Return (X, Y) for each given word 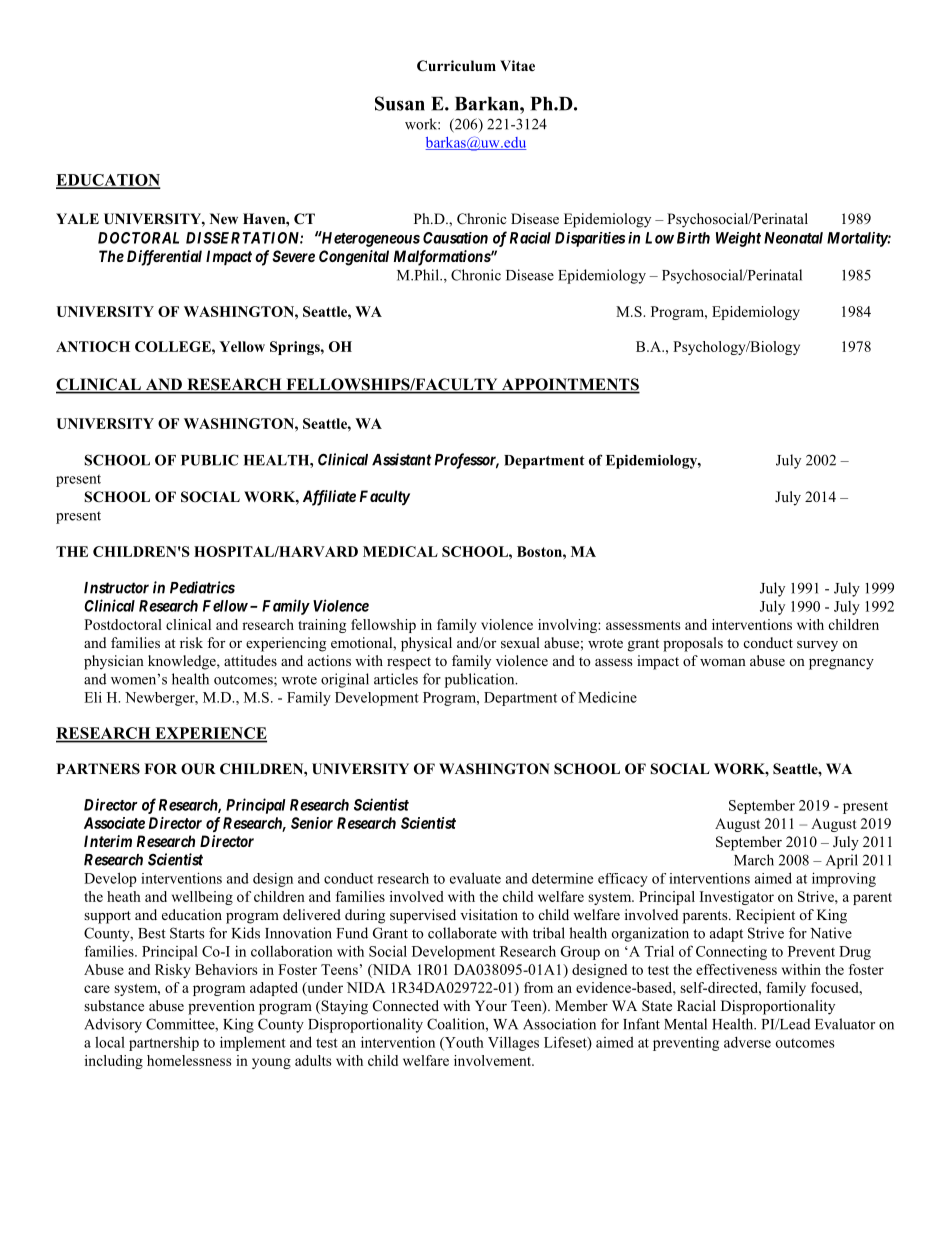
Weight (738, 239)
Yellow (242, 346)
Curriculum (456, 66)
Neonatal (793, 238)
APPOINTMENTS (570, 385)
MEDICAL (400, 551)
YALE (77, 218)
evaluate (475, 878)
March (754, 860)
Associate (114, 823)
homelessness (189, 1060)
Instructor (116, 588)
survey (817, 646)
